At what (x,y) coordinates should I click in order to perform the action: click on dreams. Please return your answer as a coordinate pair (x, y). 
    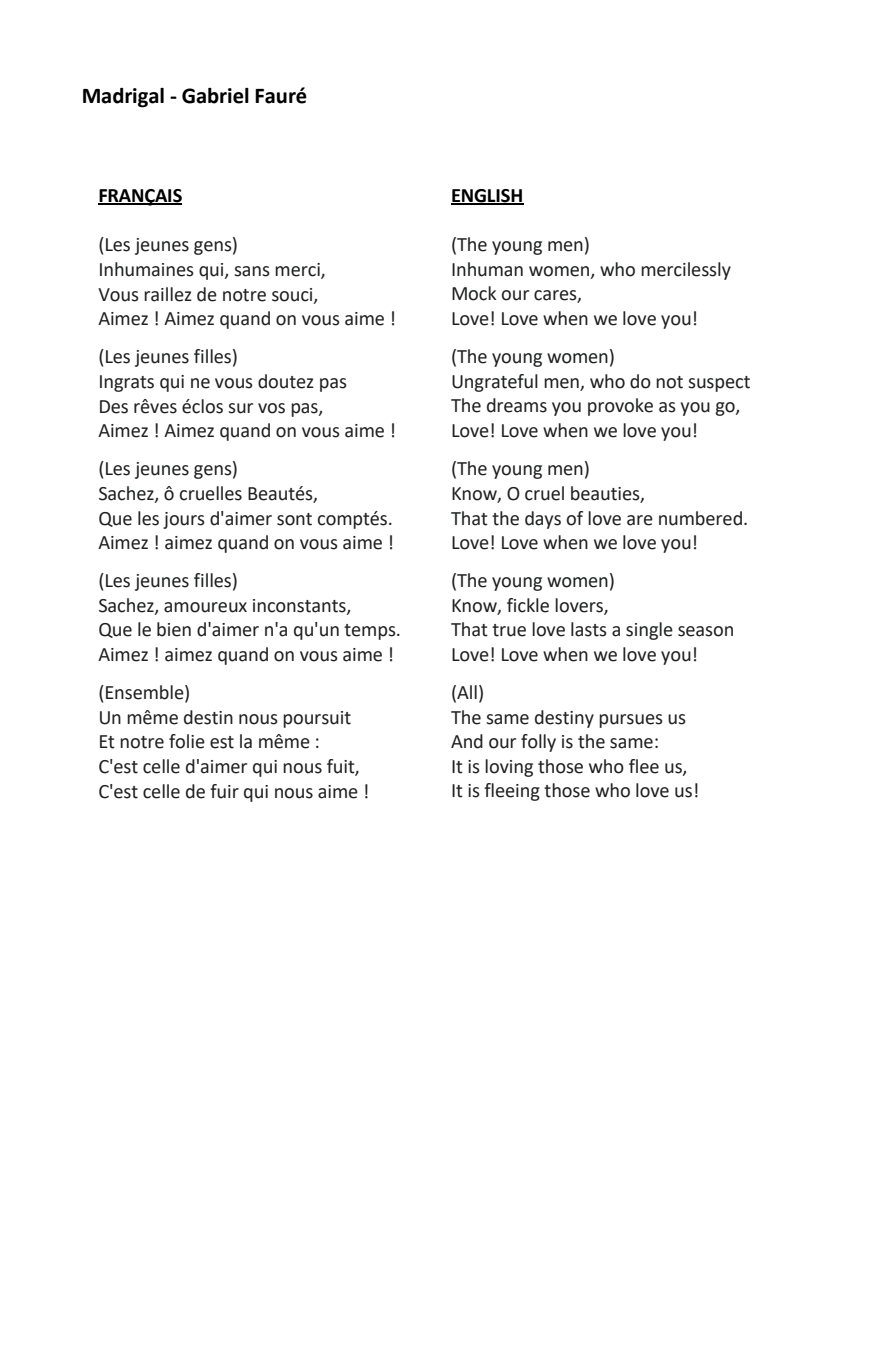
    Looking at the image, I should click on (517, 405).
